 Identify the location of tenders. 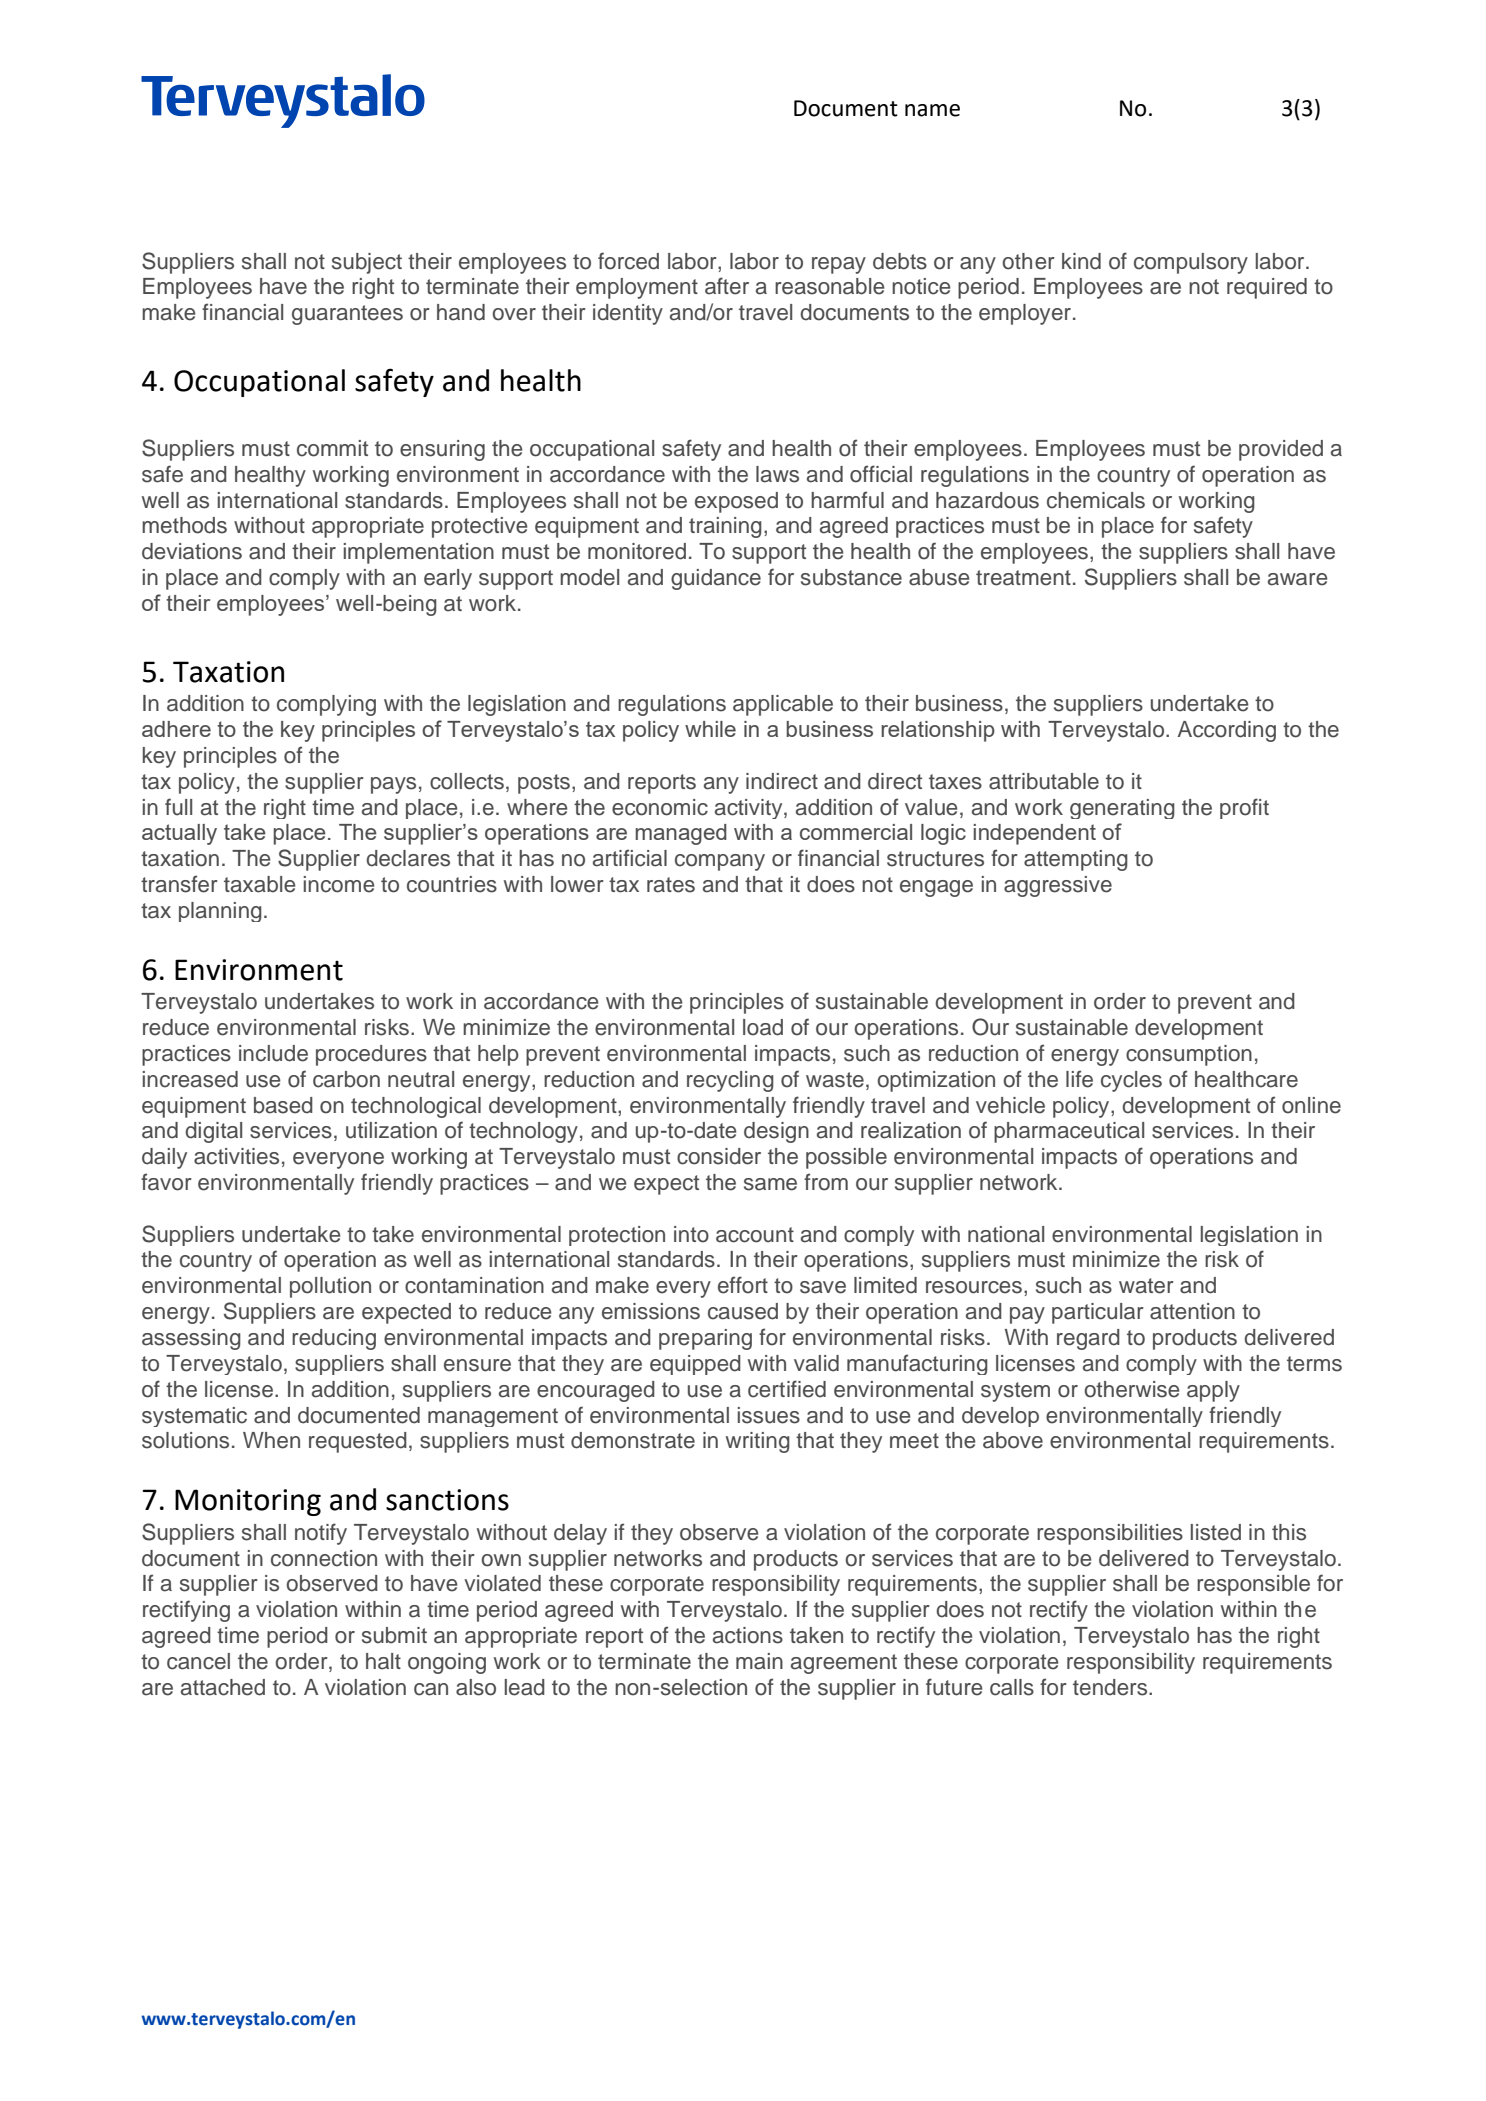
(1111, 1687).
